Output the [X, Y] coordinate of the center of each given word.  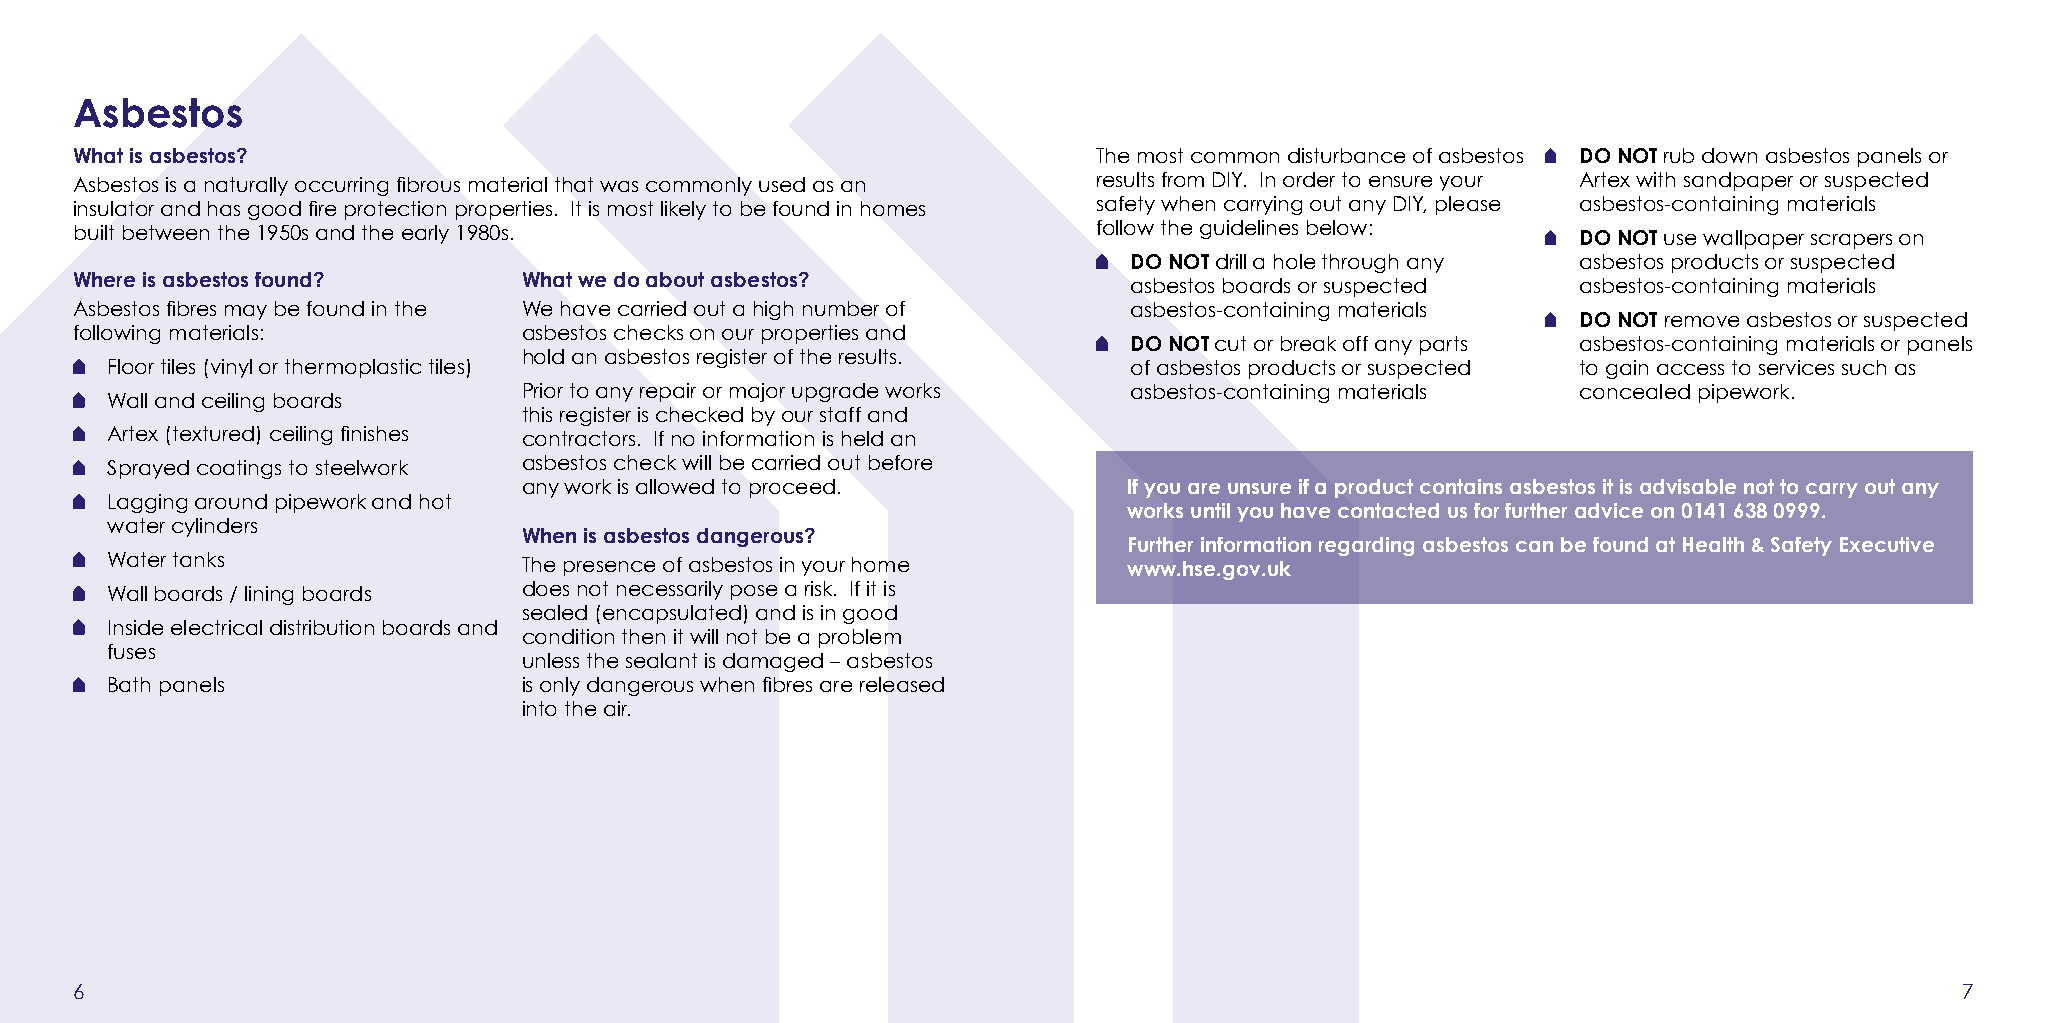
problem [860, 638]
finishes [374, 433]
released [902, 684]
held [862, 438]
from [1183, 179]
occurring [341, 186]
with [1655, 179]
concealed [1635, 391]
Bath [129, 684]
